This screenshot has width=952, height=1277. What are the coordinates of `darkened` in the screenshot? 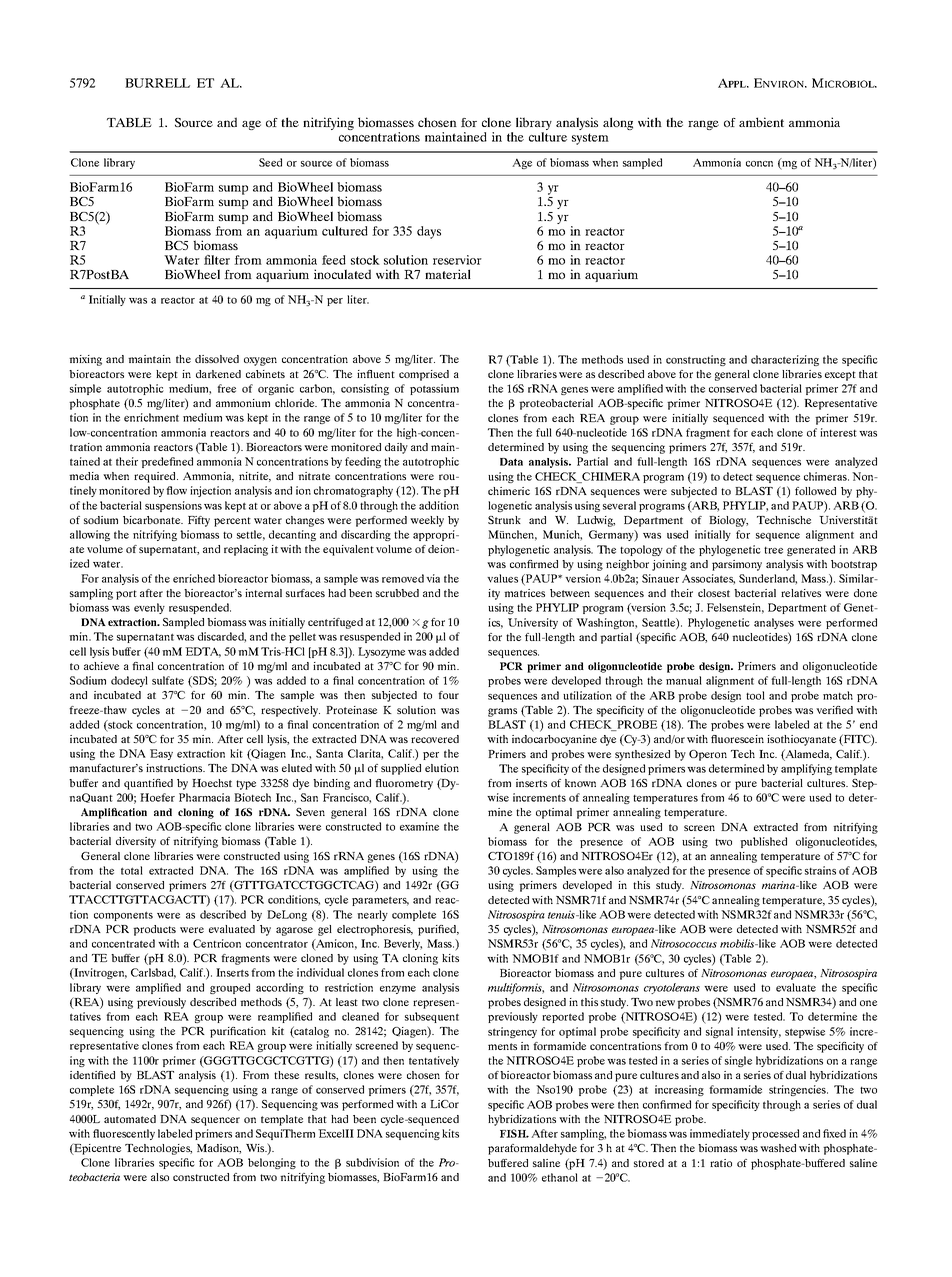 It's located at (218, 374).
